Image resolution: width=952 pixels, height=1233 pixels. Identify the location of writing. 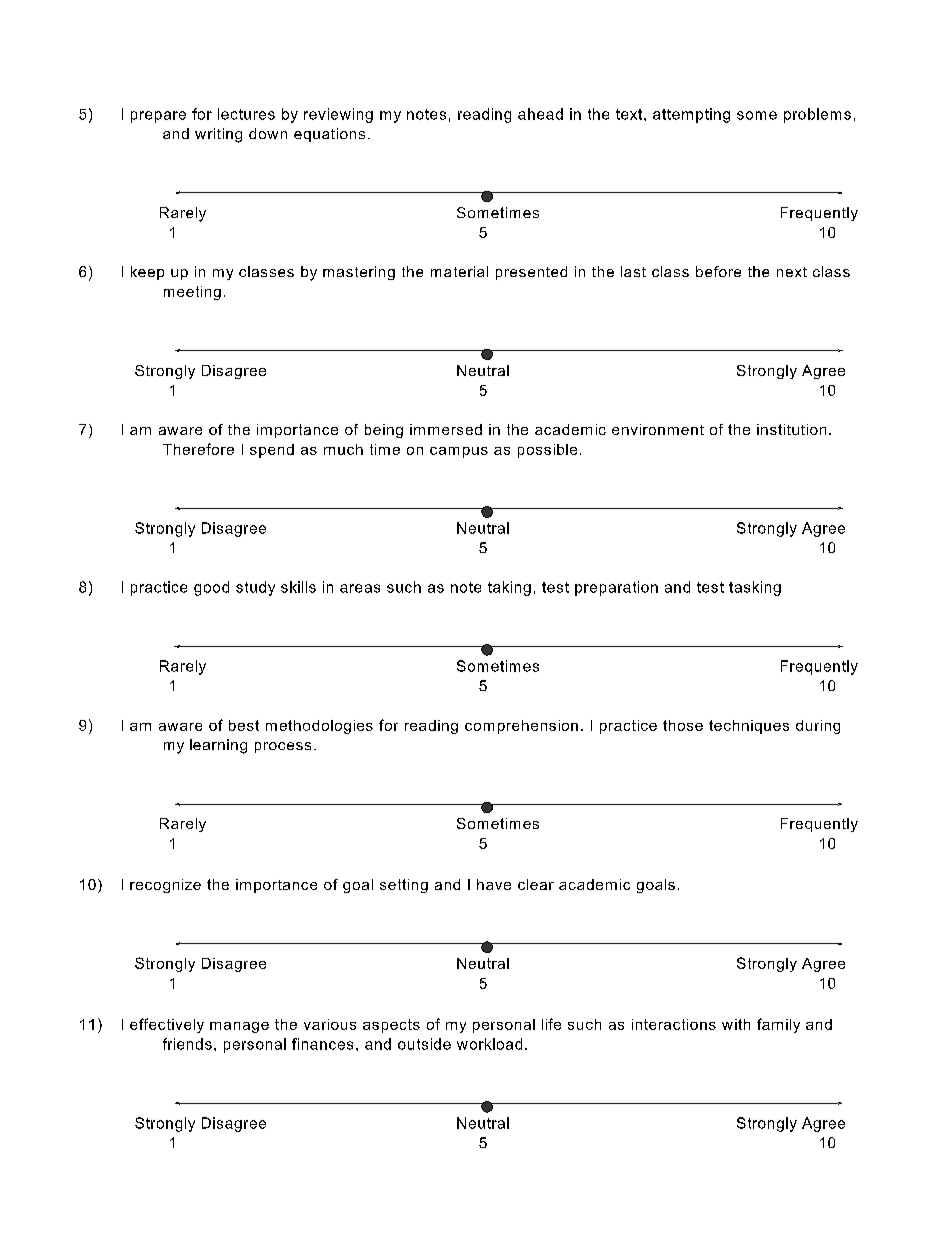
(218, 135).
